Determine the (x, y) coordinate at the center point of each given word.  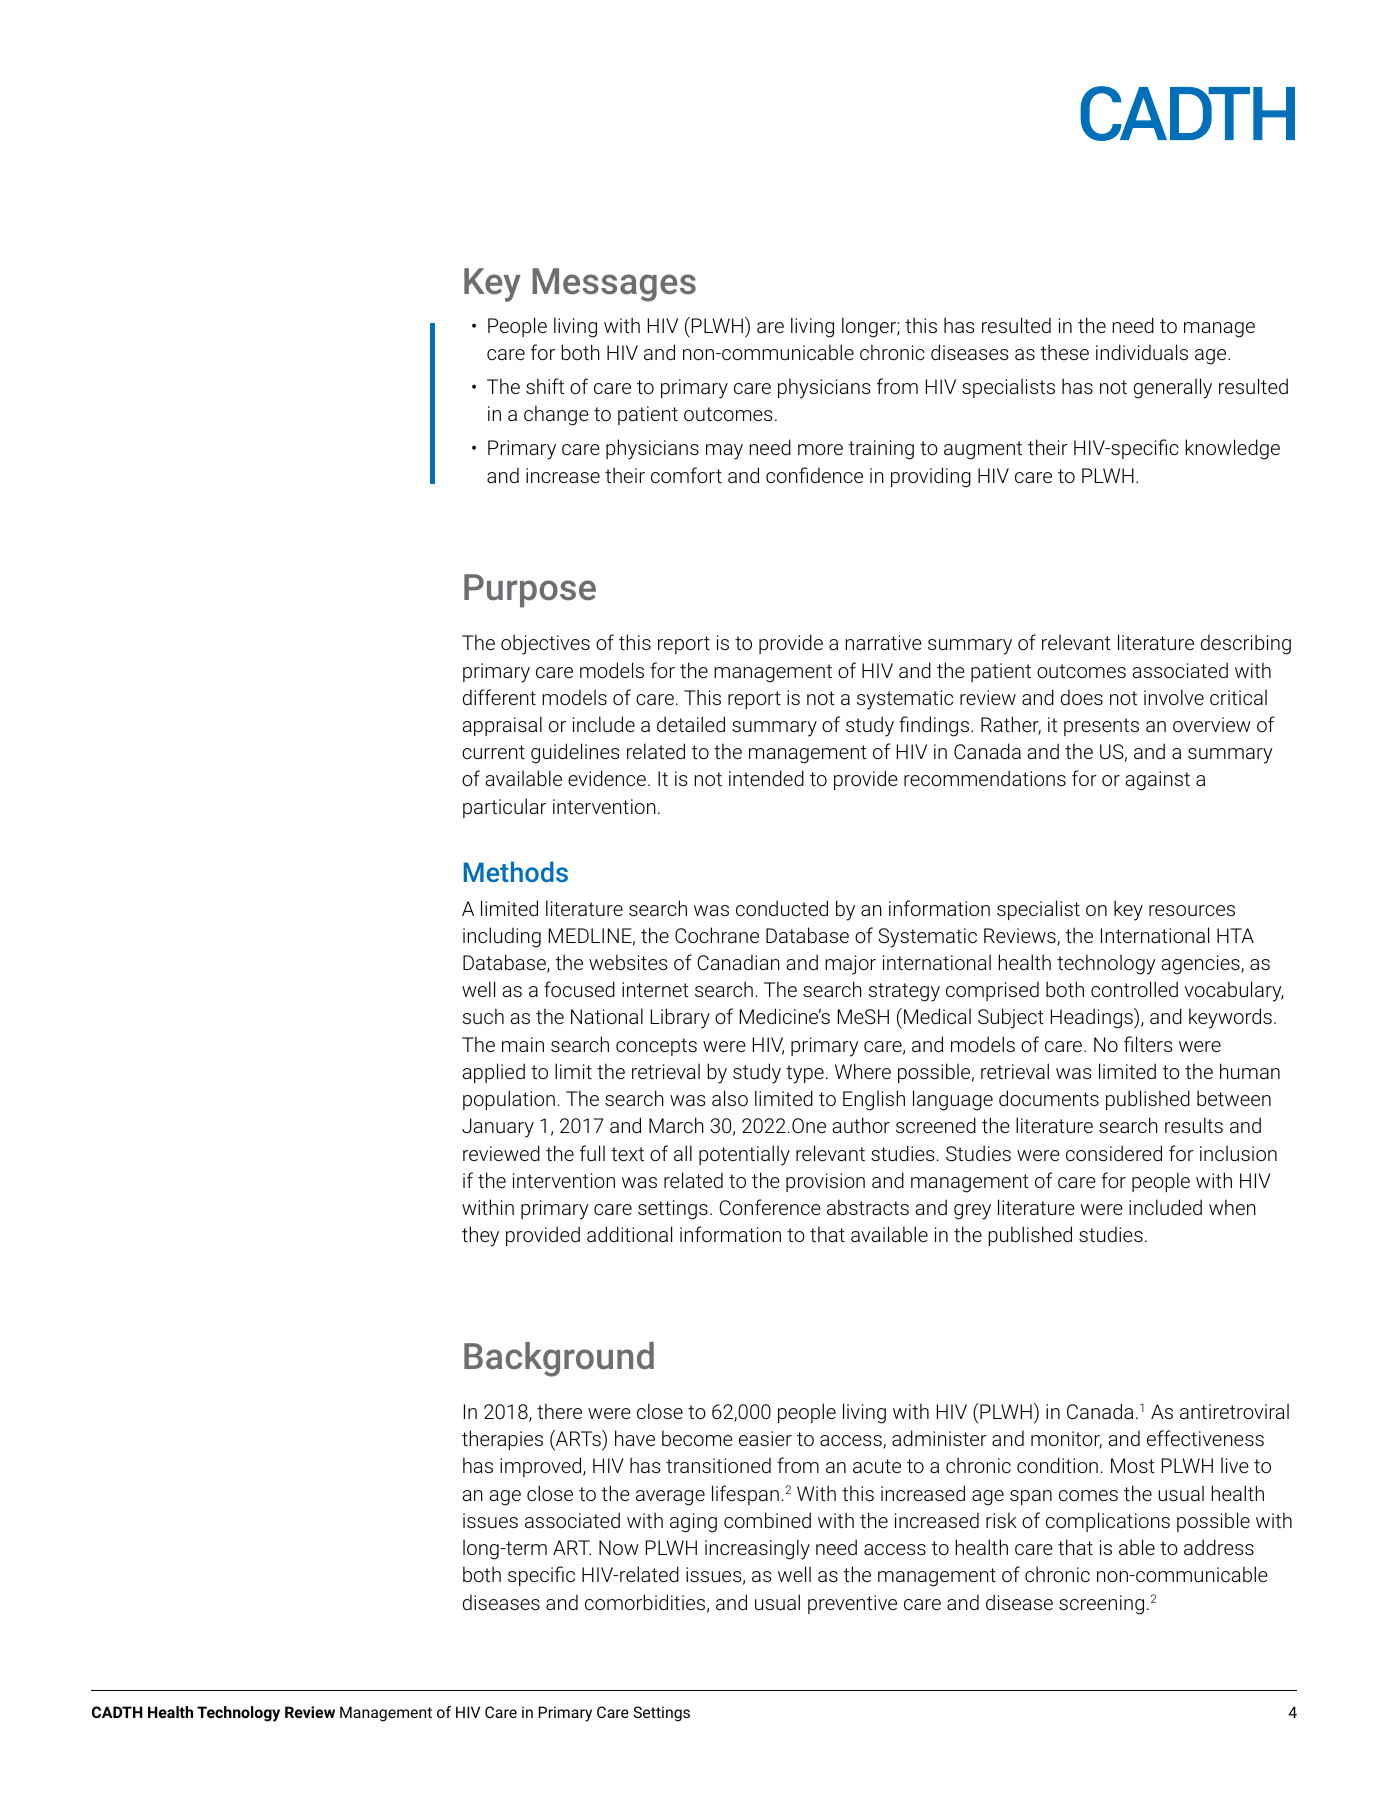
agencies (1202, 965)
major (850, 965)
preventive (852, 1604)
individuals (1142, 352)
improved (542, 1467)
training (881, 450)
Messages (614, 285)
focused (579, 989)
